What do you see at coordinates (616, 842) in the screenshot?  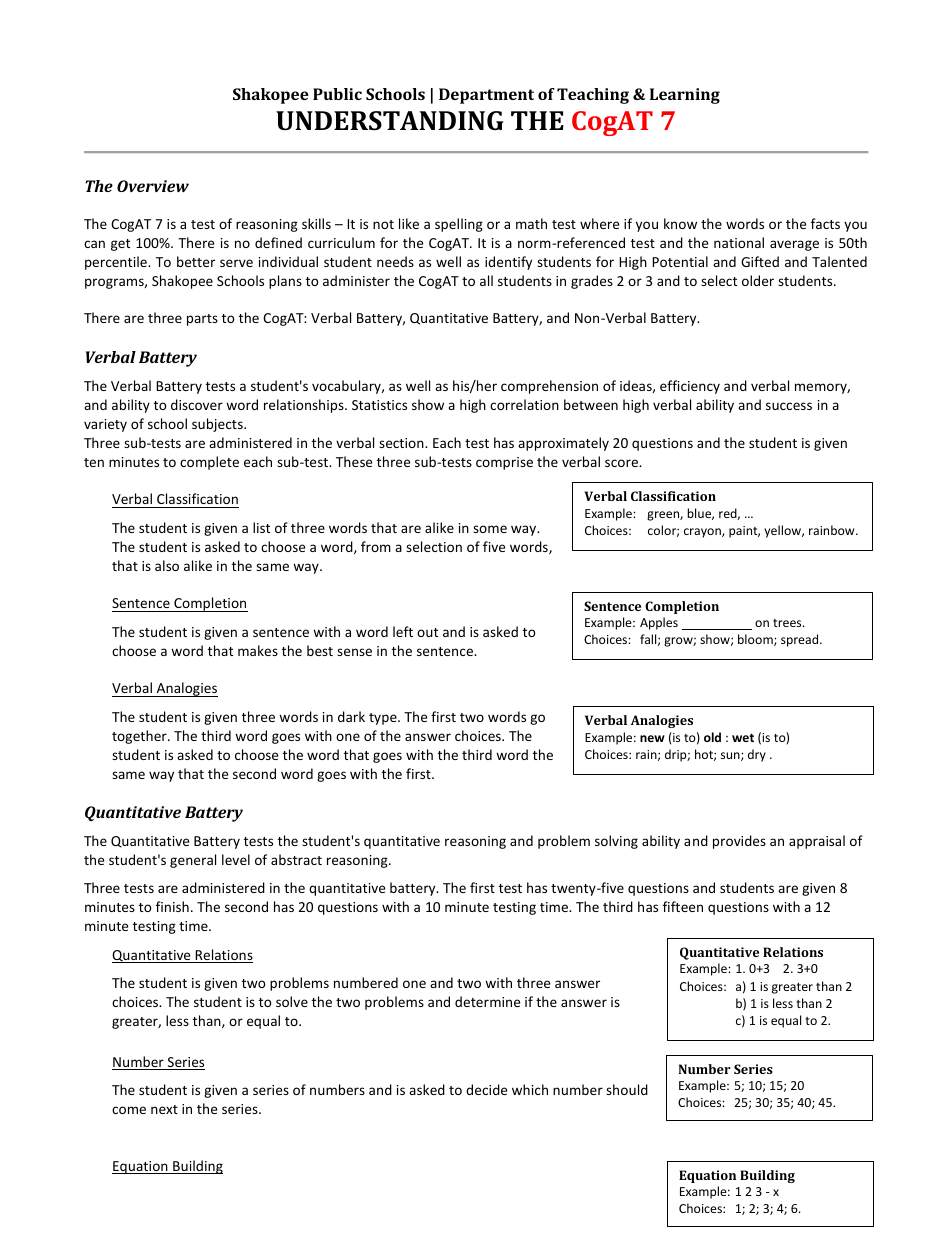 I see `solving` at bounding box center [616, 842].
